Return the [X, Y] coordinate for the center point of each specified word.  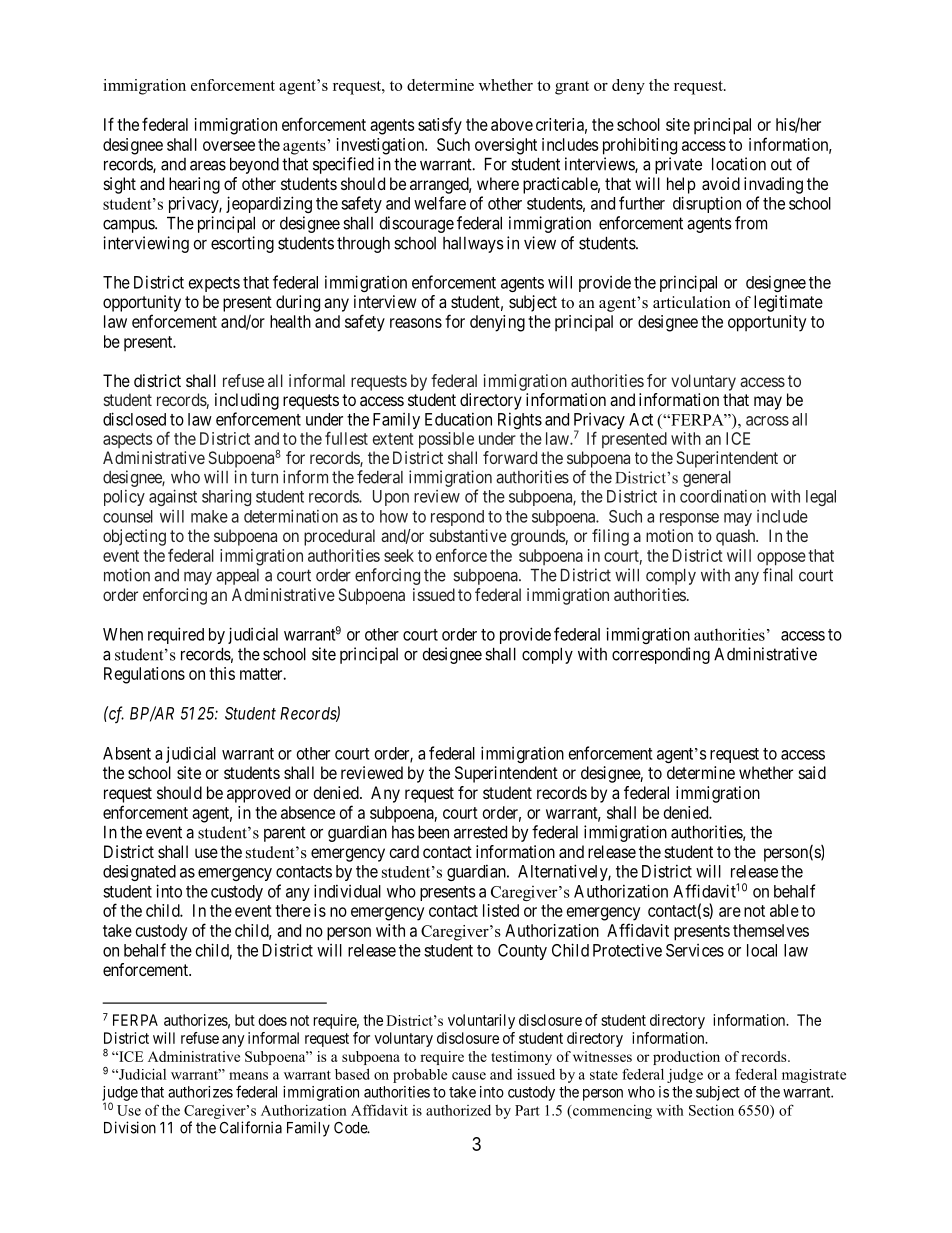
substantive [468, 535]
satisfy [440, 126]
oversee [229, 146]
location [739, 164]
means [248, 1076]
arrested [480, 832]
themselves [771, 930]
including [247, 401]
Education [458, 419]
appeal [237, 577]
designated [139, 873]
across [767, 421]
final [778, 575]
